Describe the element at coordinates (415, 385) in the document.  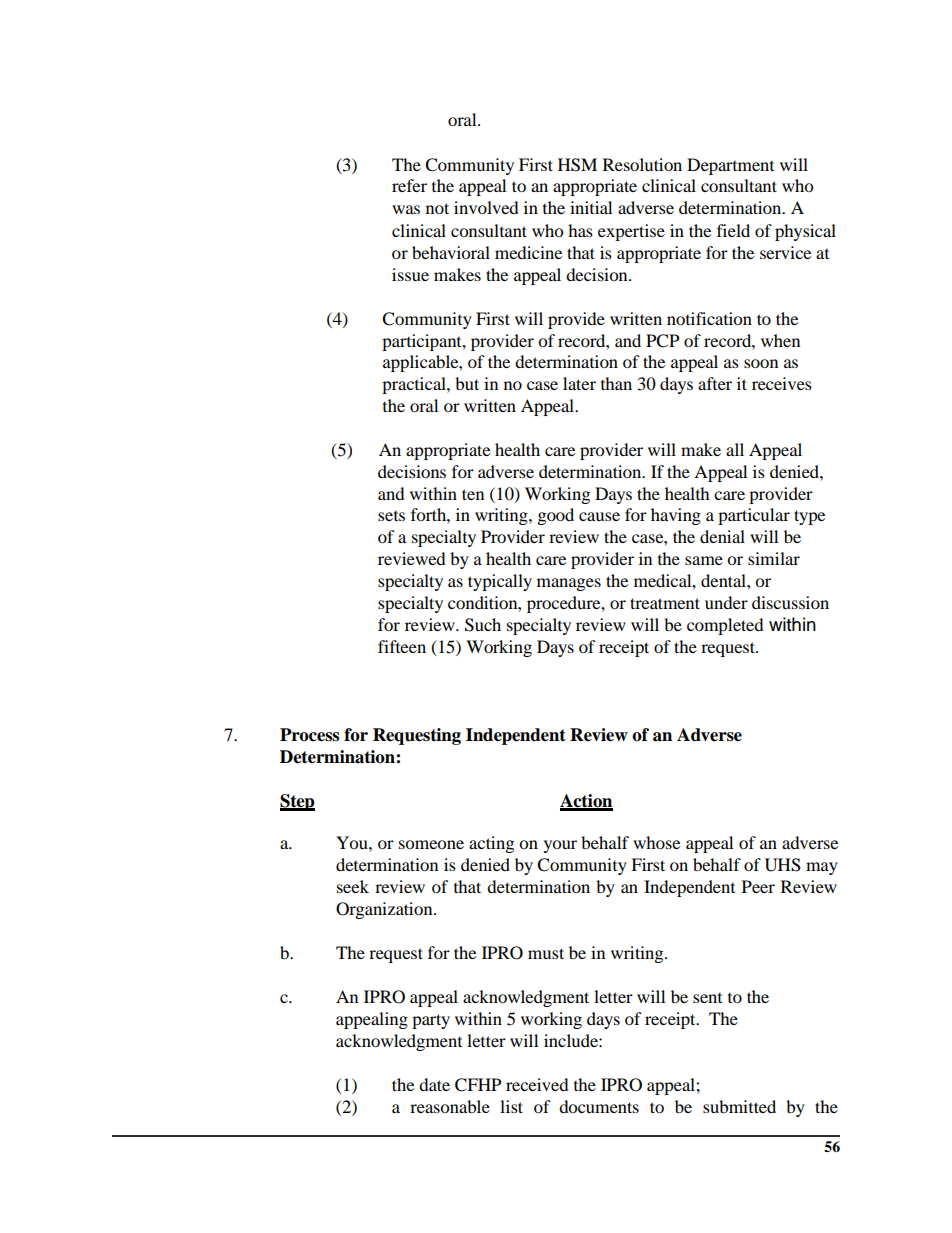
I see `practical` at that location.
